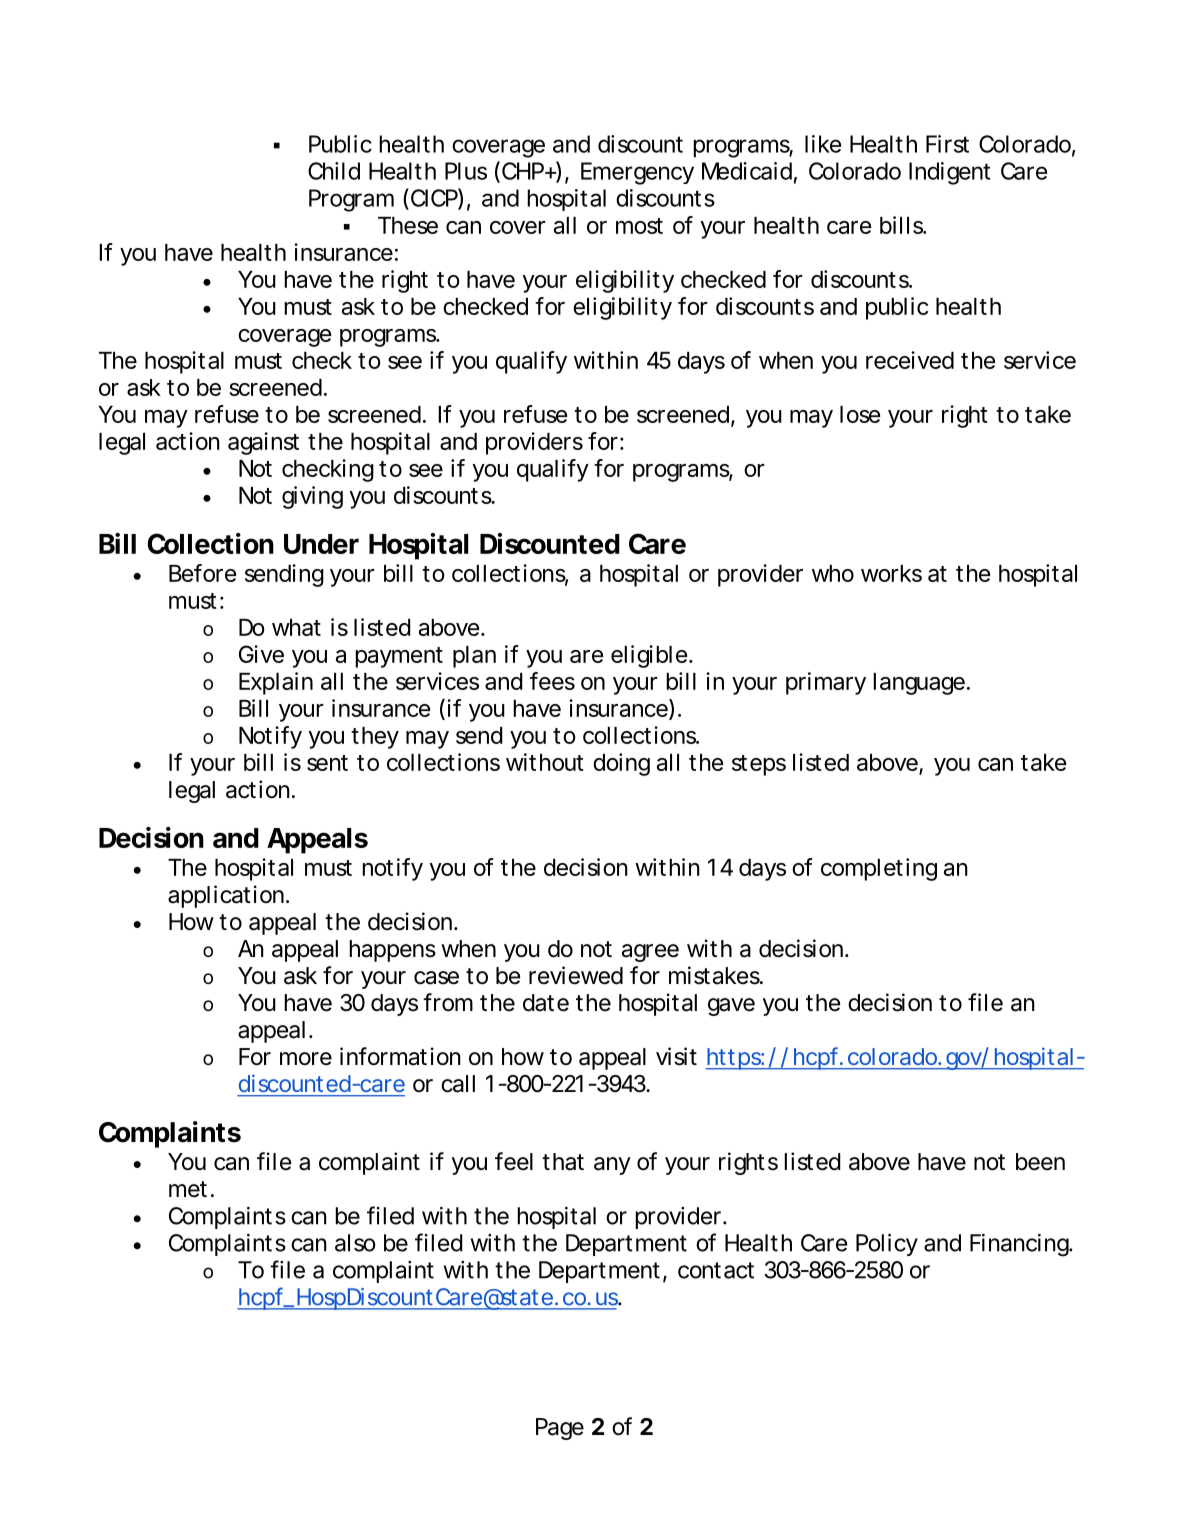 The width and height of the document is (1187, 1536). Describe the element at coordinates (879, 869) in the document. I see `completing` at that location.
